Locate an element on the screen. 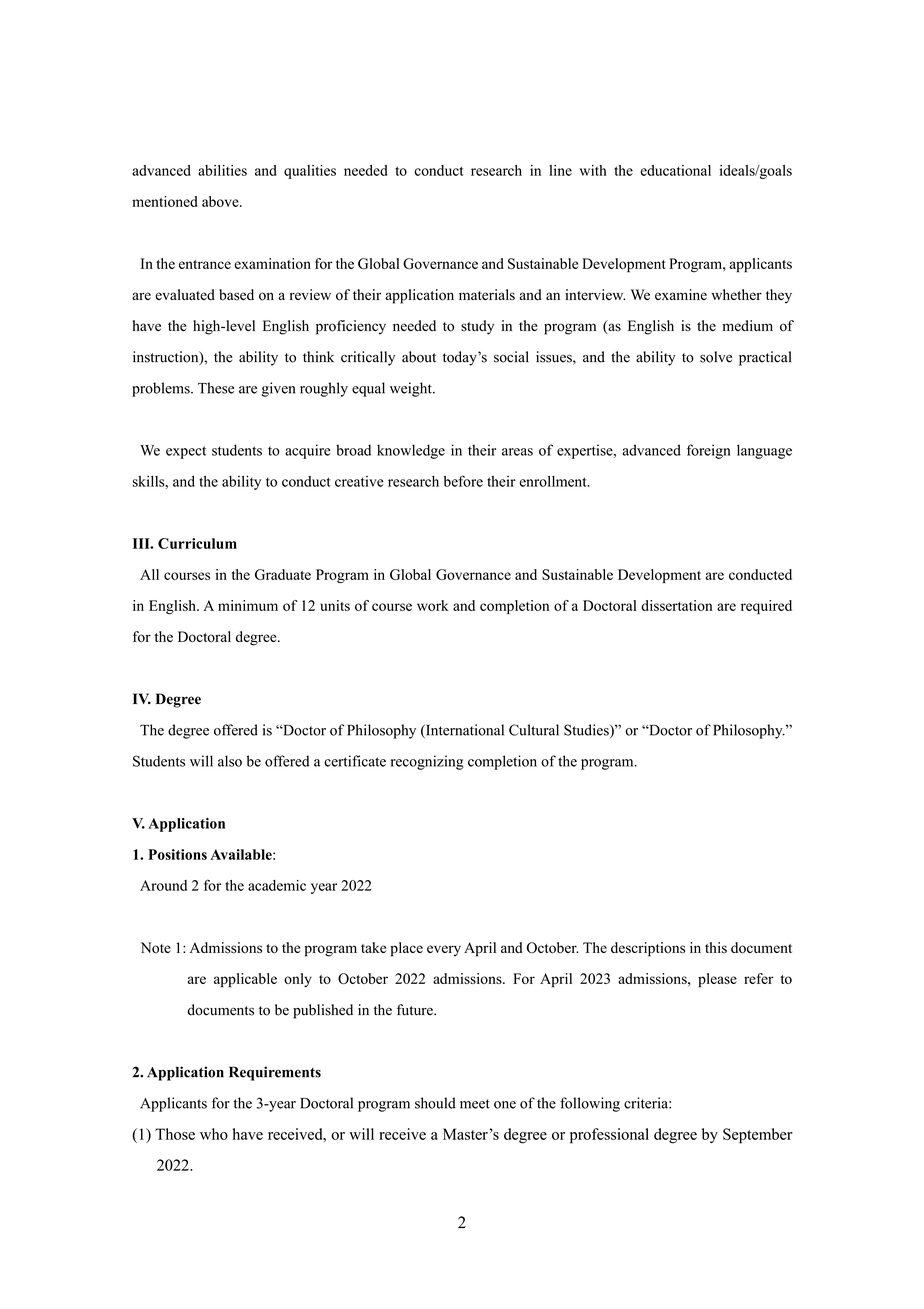  dissertation is located at coordinates (677, 605).
